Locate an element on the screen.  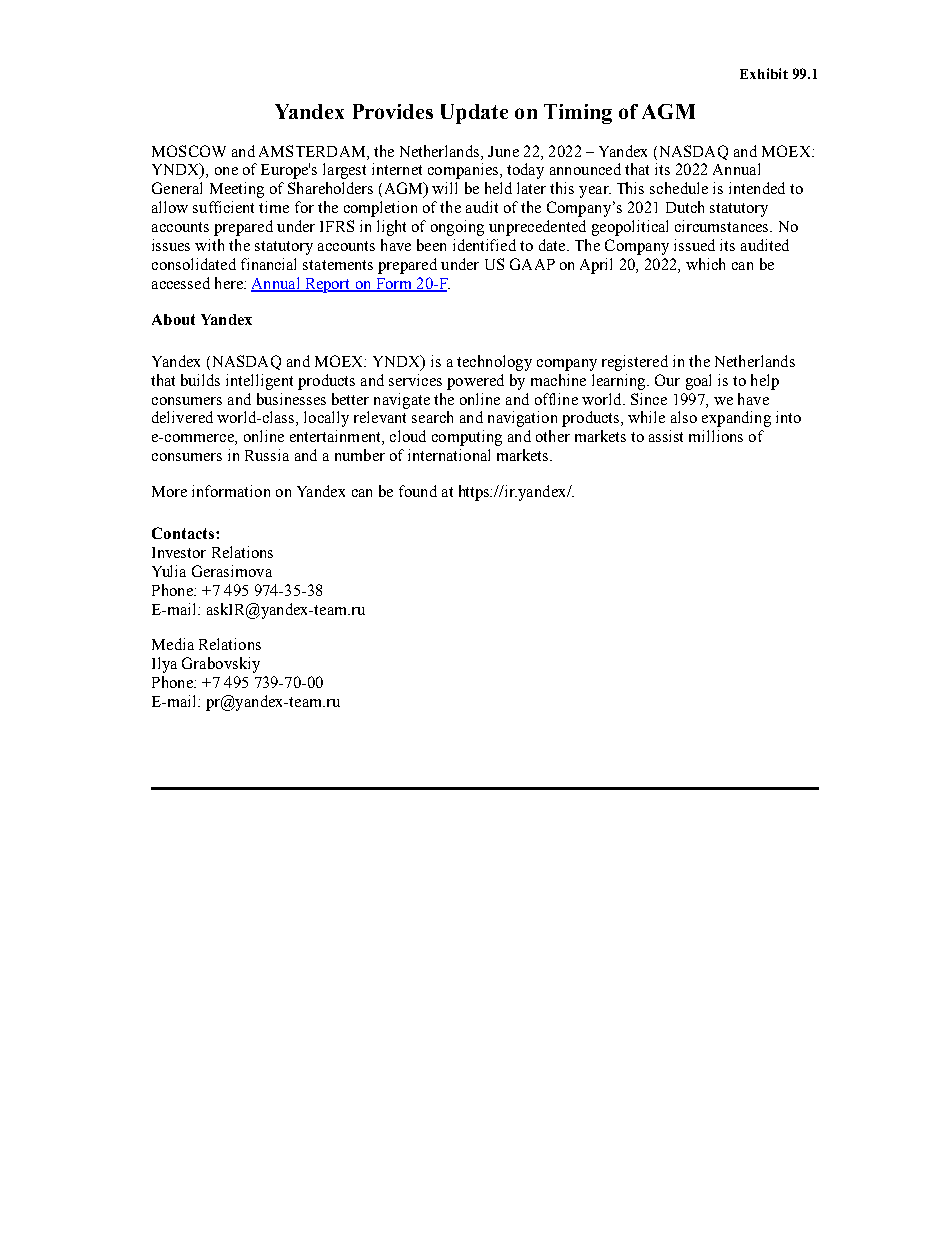
GAAP is located at coordinates (532, 264).
